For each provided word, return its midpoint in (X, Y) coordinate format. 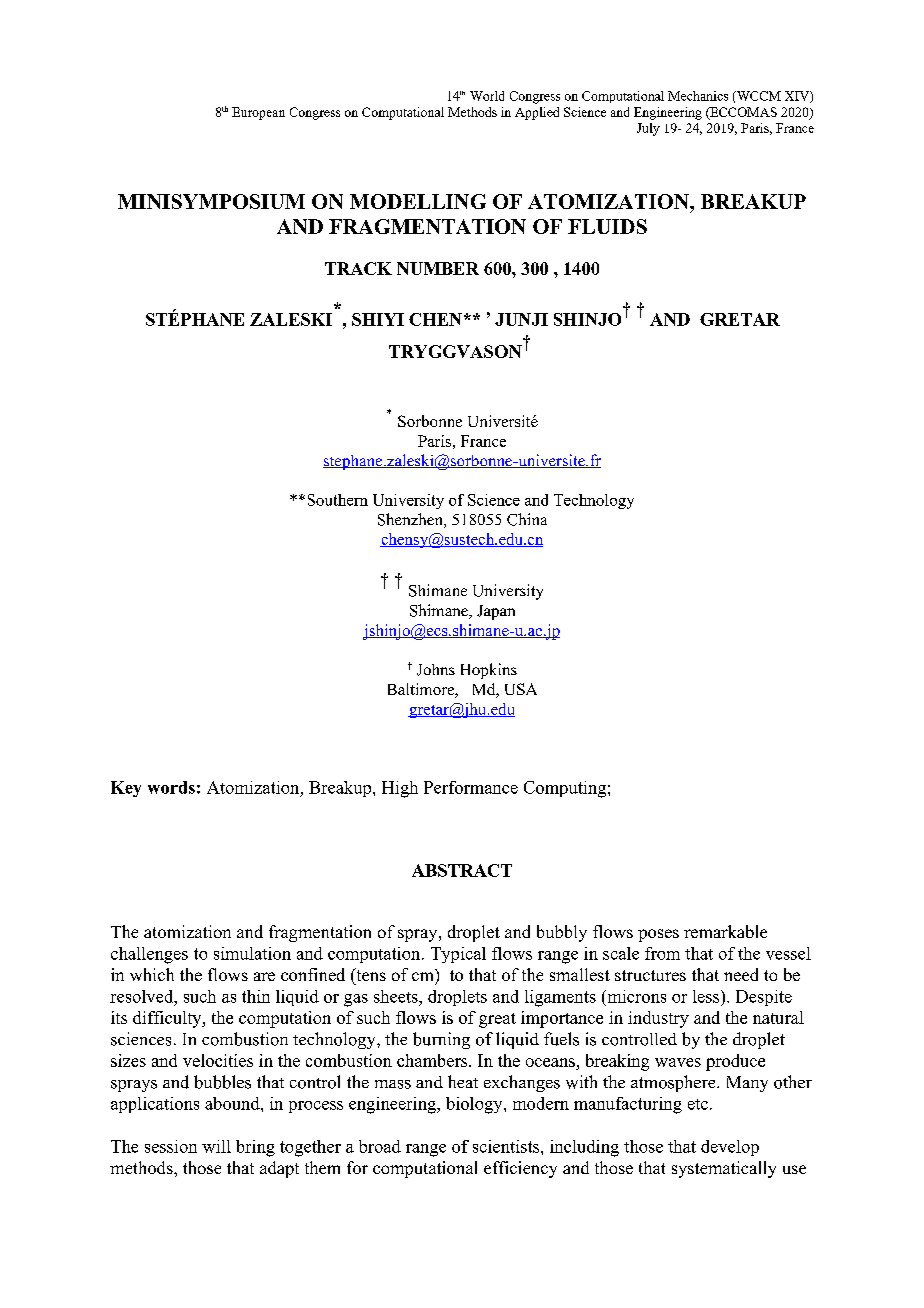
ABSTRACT (462, 870)
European (258, 113)
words (171, 787)
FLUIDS (607, 226)
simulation (252, 953)
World (487, 96)
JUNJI (521, 319)
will (216, 1146)
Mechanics (698, 96)
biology (475, 1105)
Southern (338, 500)
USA (521, 689)
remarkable (725, 931)
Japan (496, 612)
